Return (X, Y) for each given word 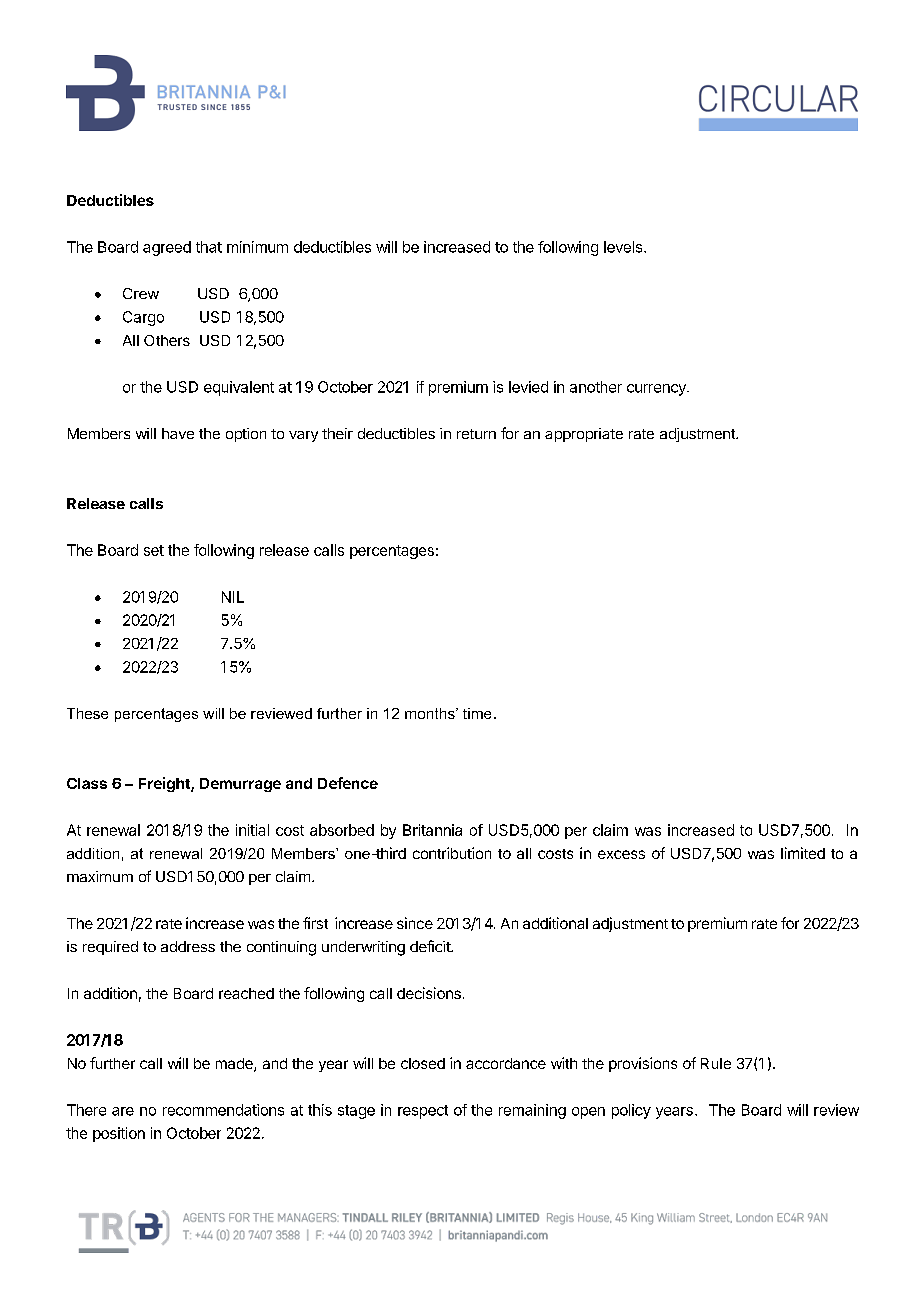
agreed (167, 248)
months (431, 713)
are (123, 1111)
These (87, 713)
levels (624, 247)
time (477, 713)
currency (657, 390)
